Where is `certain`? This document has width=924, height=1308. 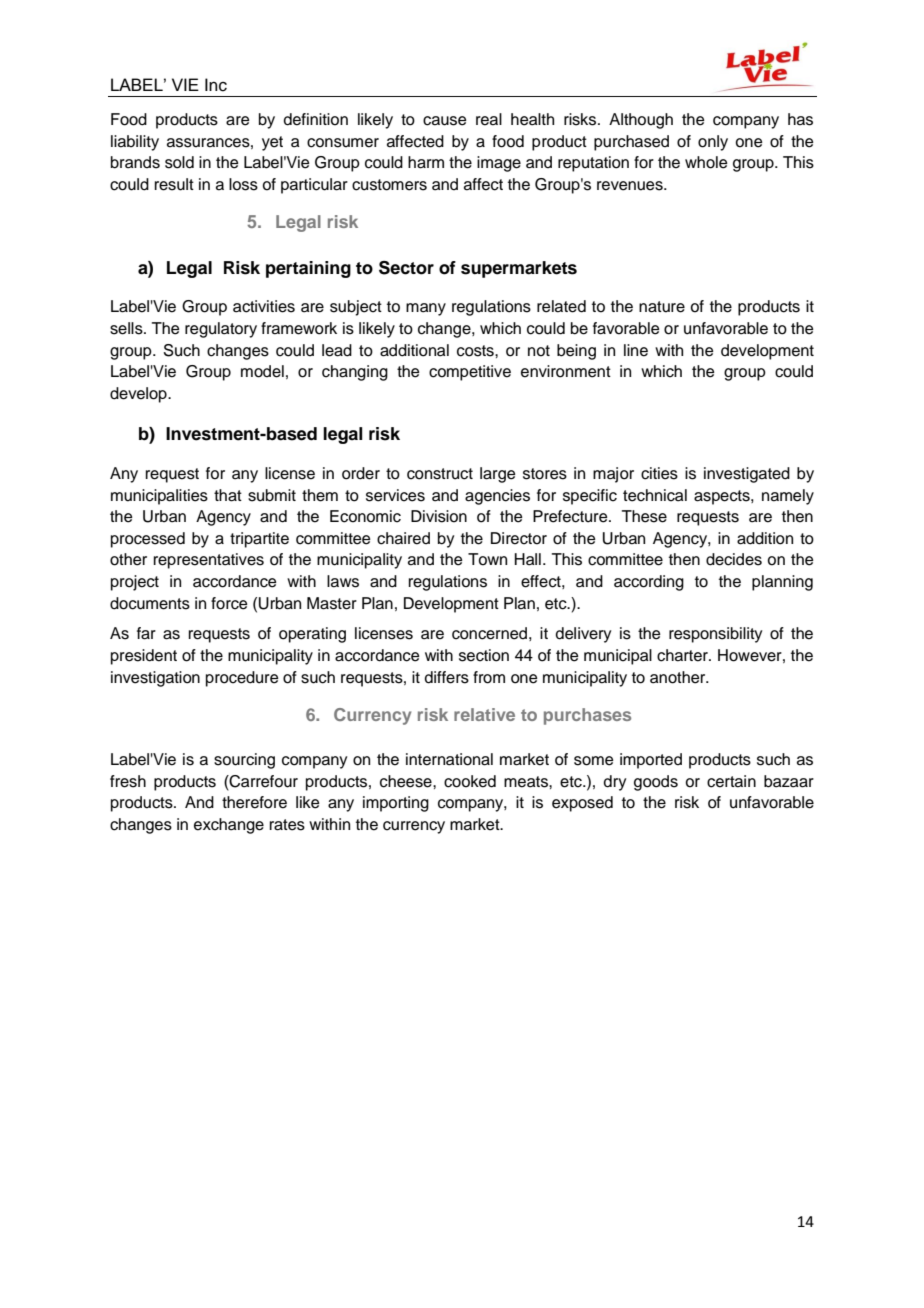
certain is located at coordinates (731, 781).
